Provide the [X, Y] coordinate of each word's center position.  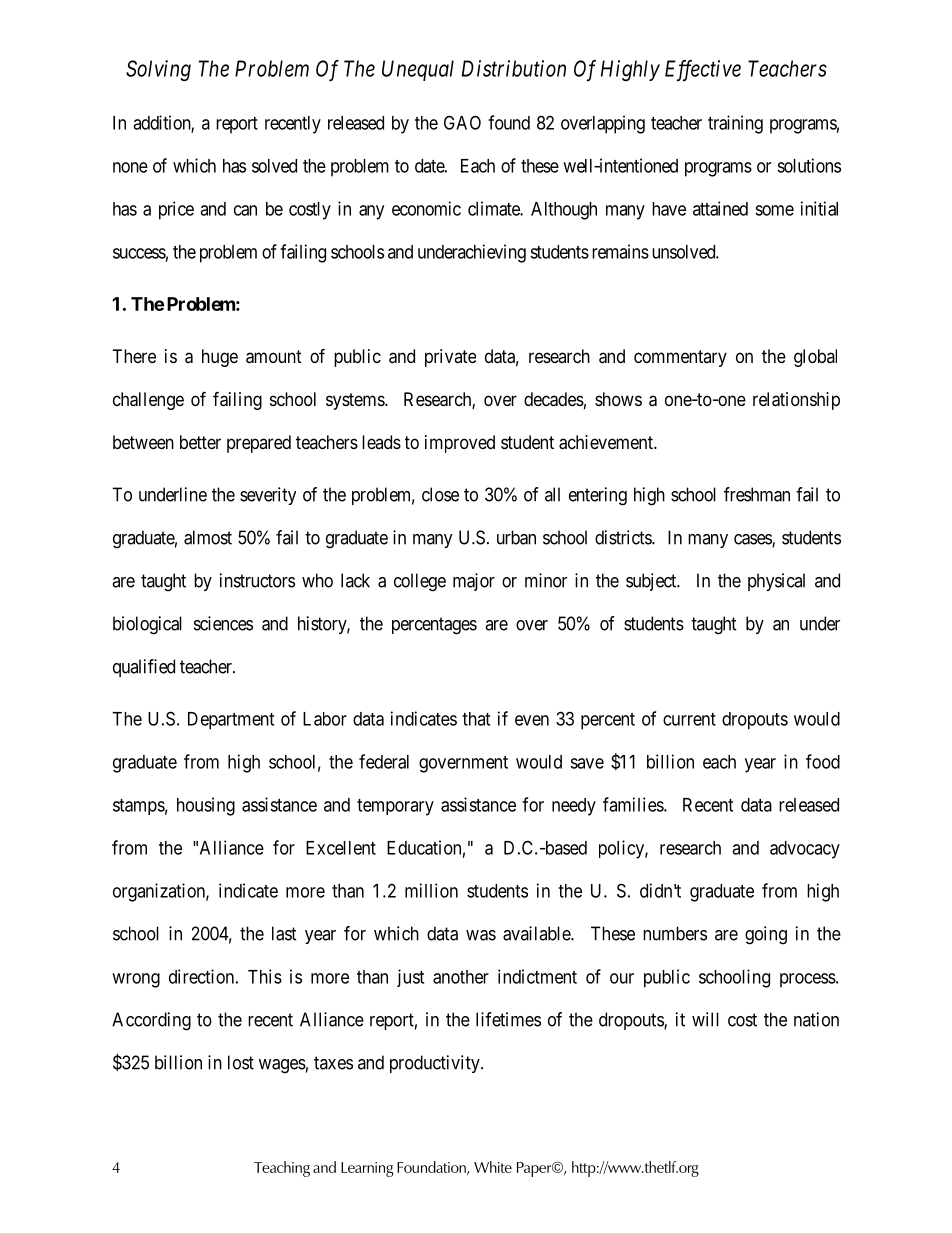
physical [776, 582]
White [493, 1167]
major [474, 582]
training [735, 124]
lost [241, 1062]
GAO [462, 122]
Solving [158, 70]
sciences [223, 623]
